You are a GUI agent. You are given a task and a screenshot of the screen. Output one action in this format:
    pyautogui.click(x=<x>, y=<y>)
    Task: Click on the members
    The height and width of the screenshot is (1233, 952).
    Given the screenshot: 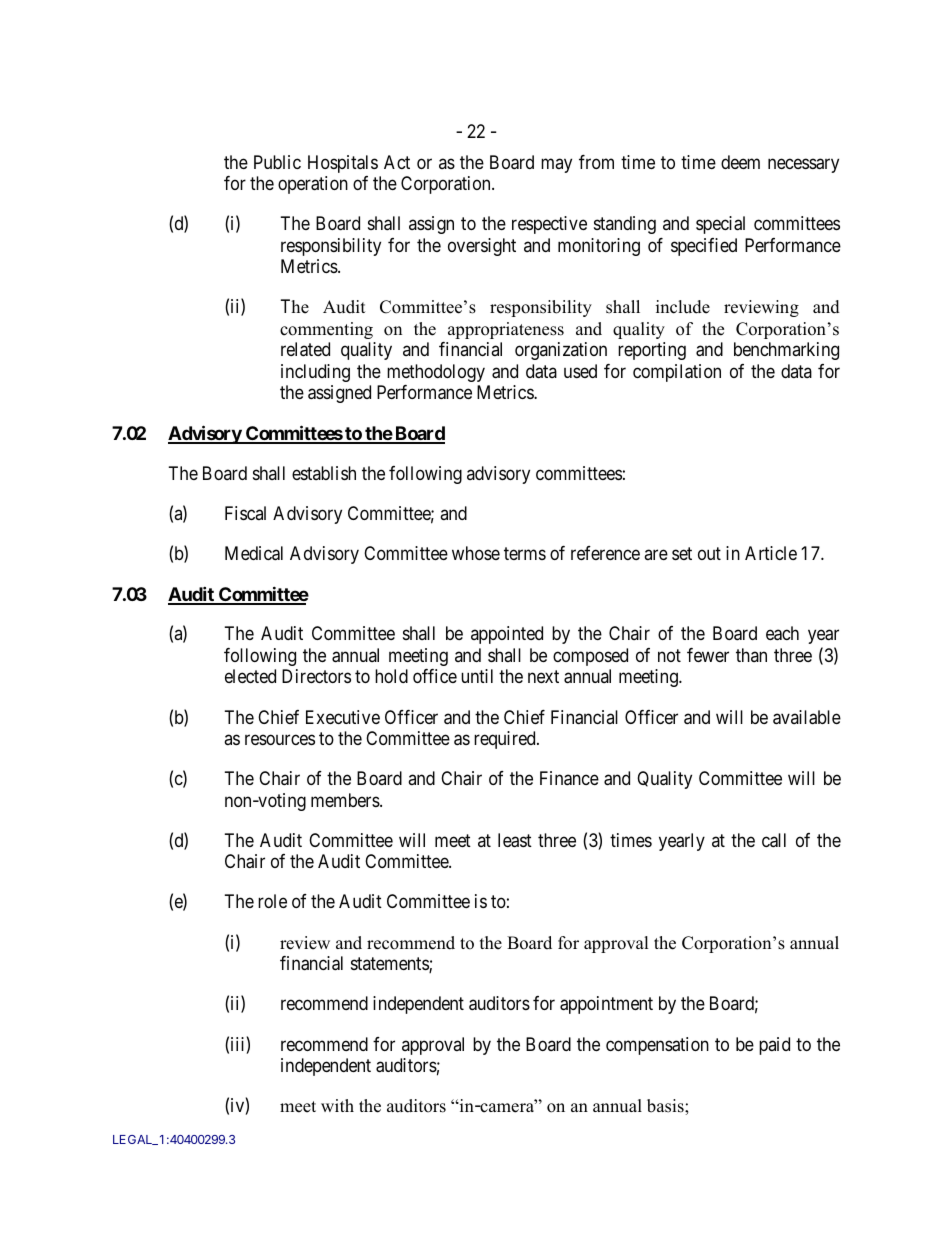 What is the action you would take?
    pyautogui.click(x=346, y=800)
